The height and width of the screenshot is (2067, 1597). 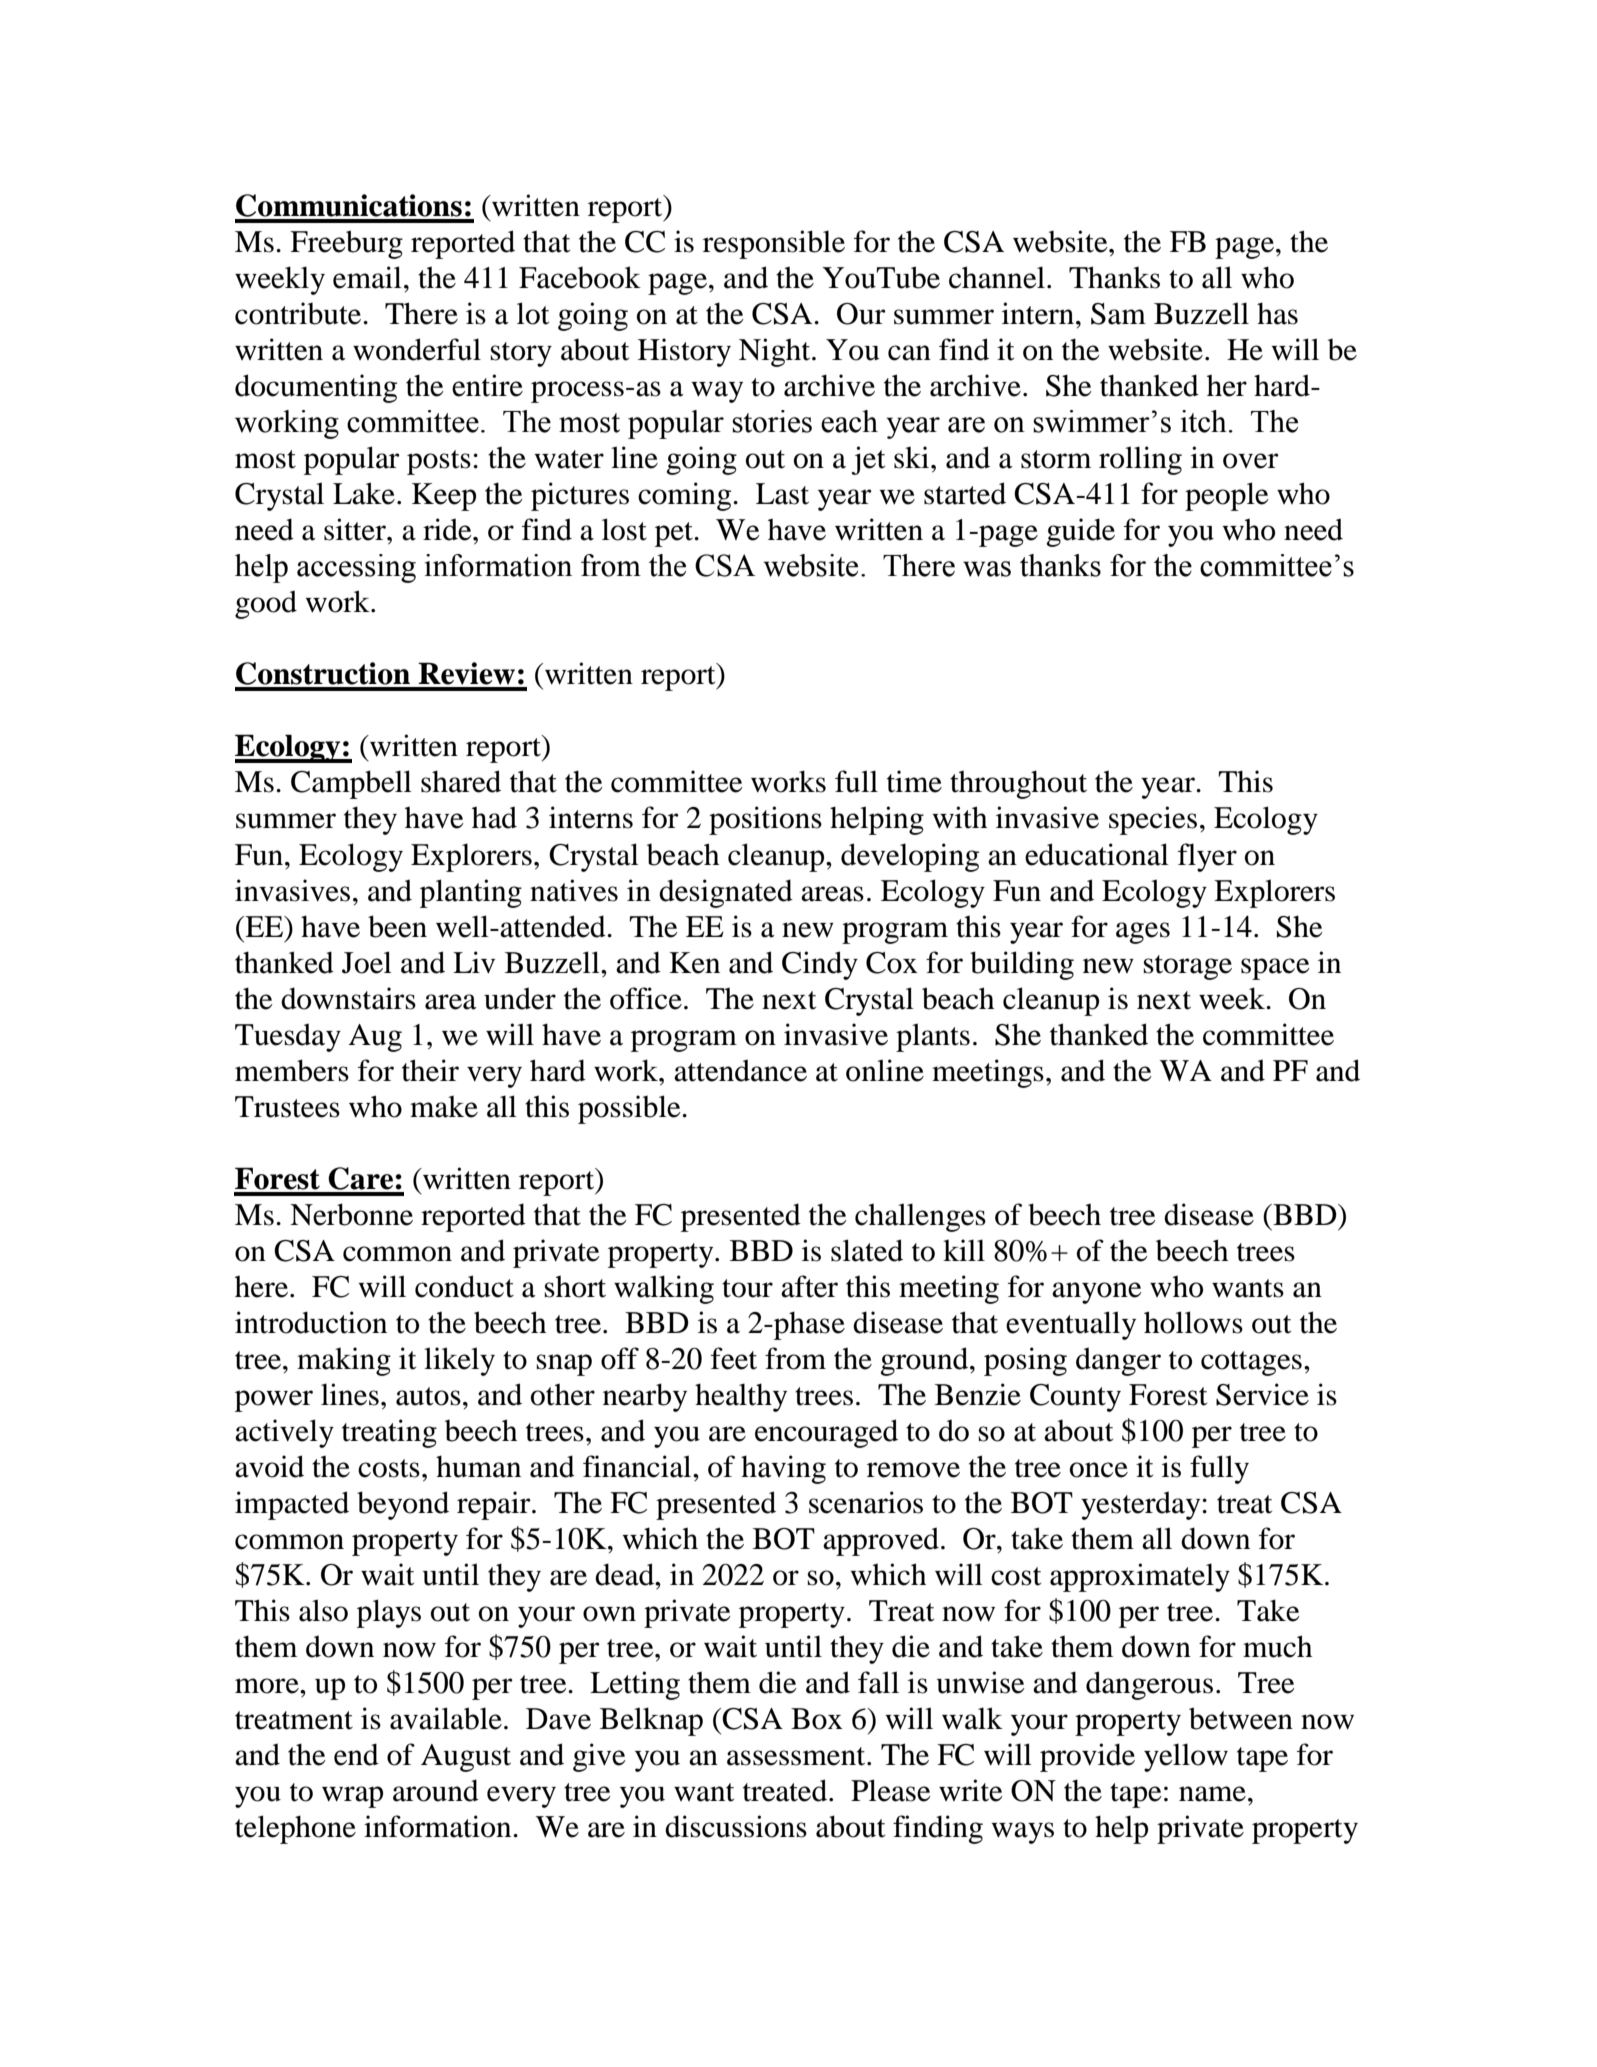 I want to click on tour, so click(x=747, y=1288).
